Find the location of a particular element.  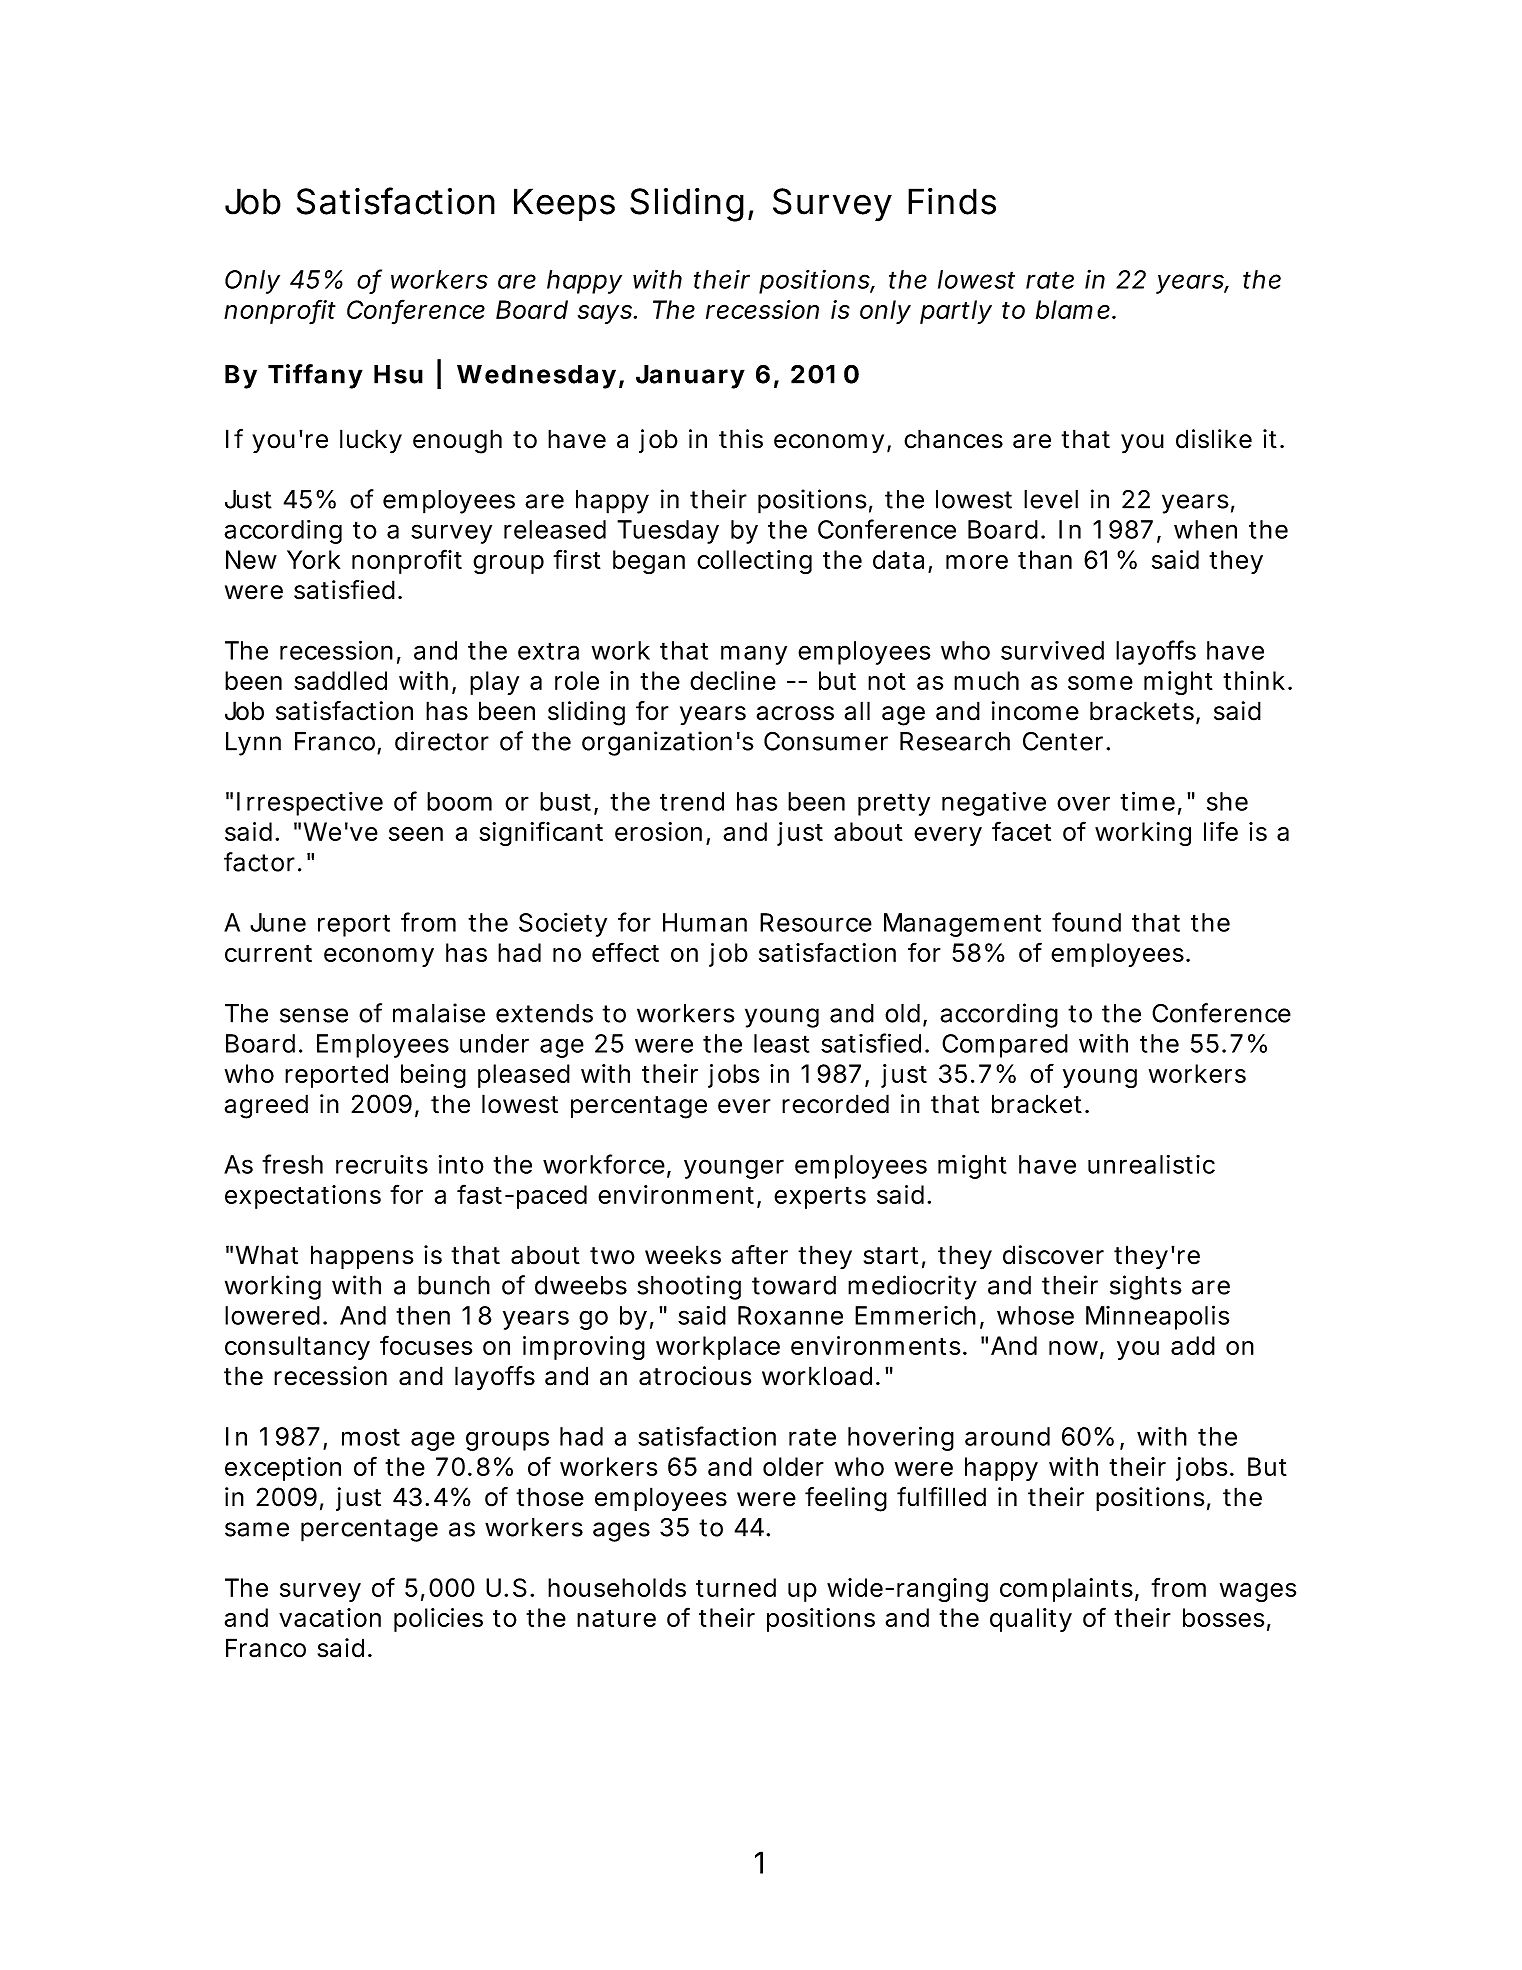

Tiffany is located at coordinates (315, 376).
